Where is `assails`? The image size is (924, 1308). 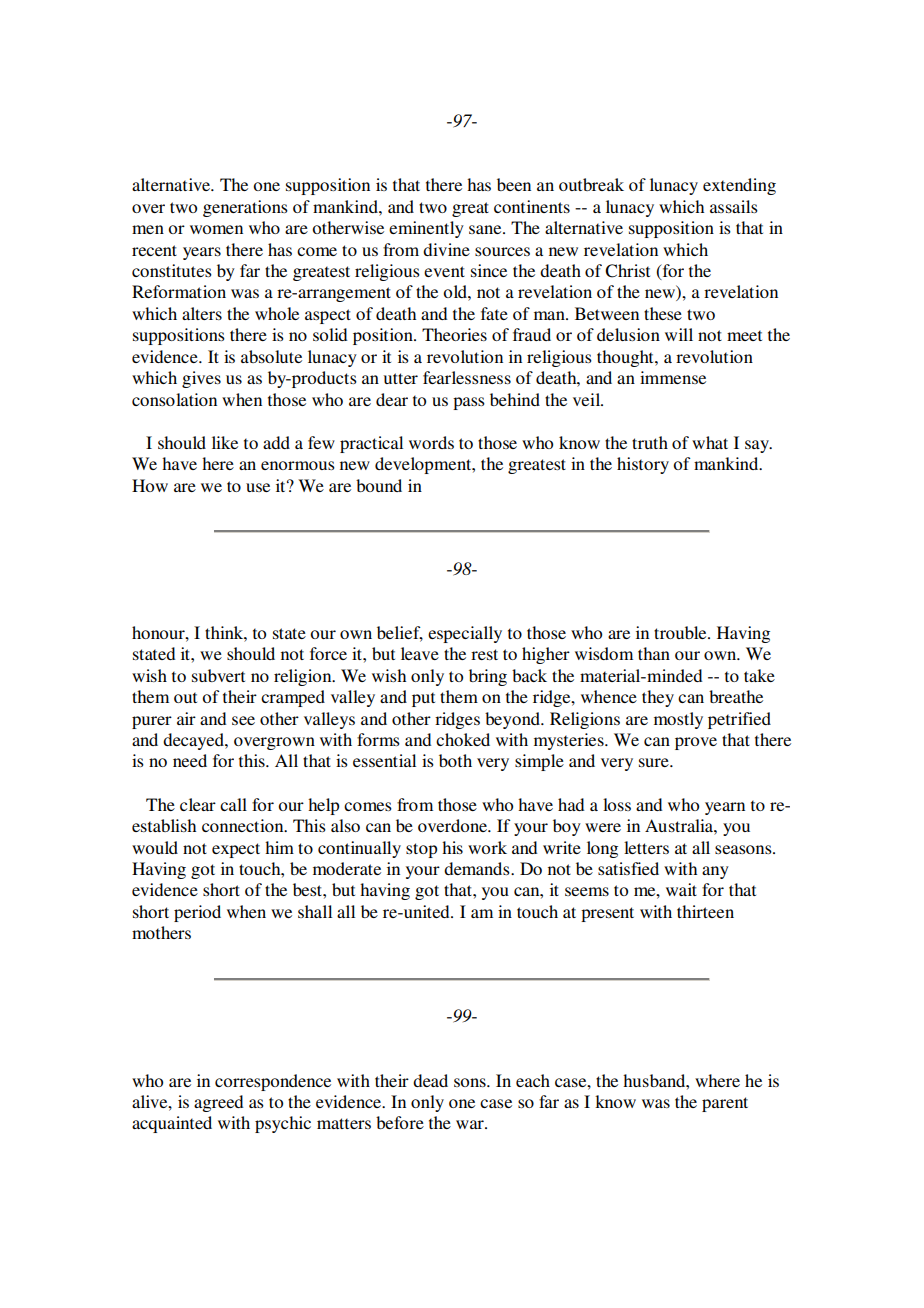
assails is located at coordinates (734, 206).
